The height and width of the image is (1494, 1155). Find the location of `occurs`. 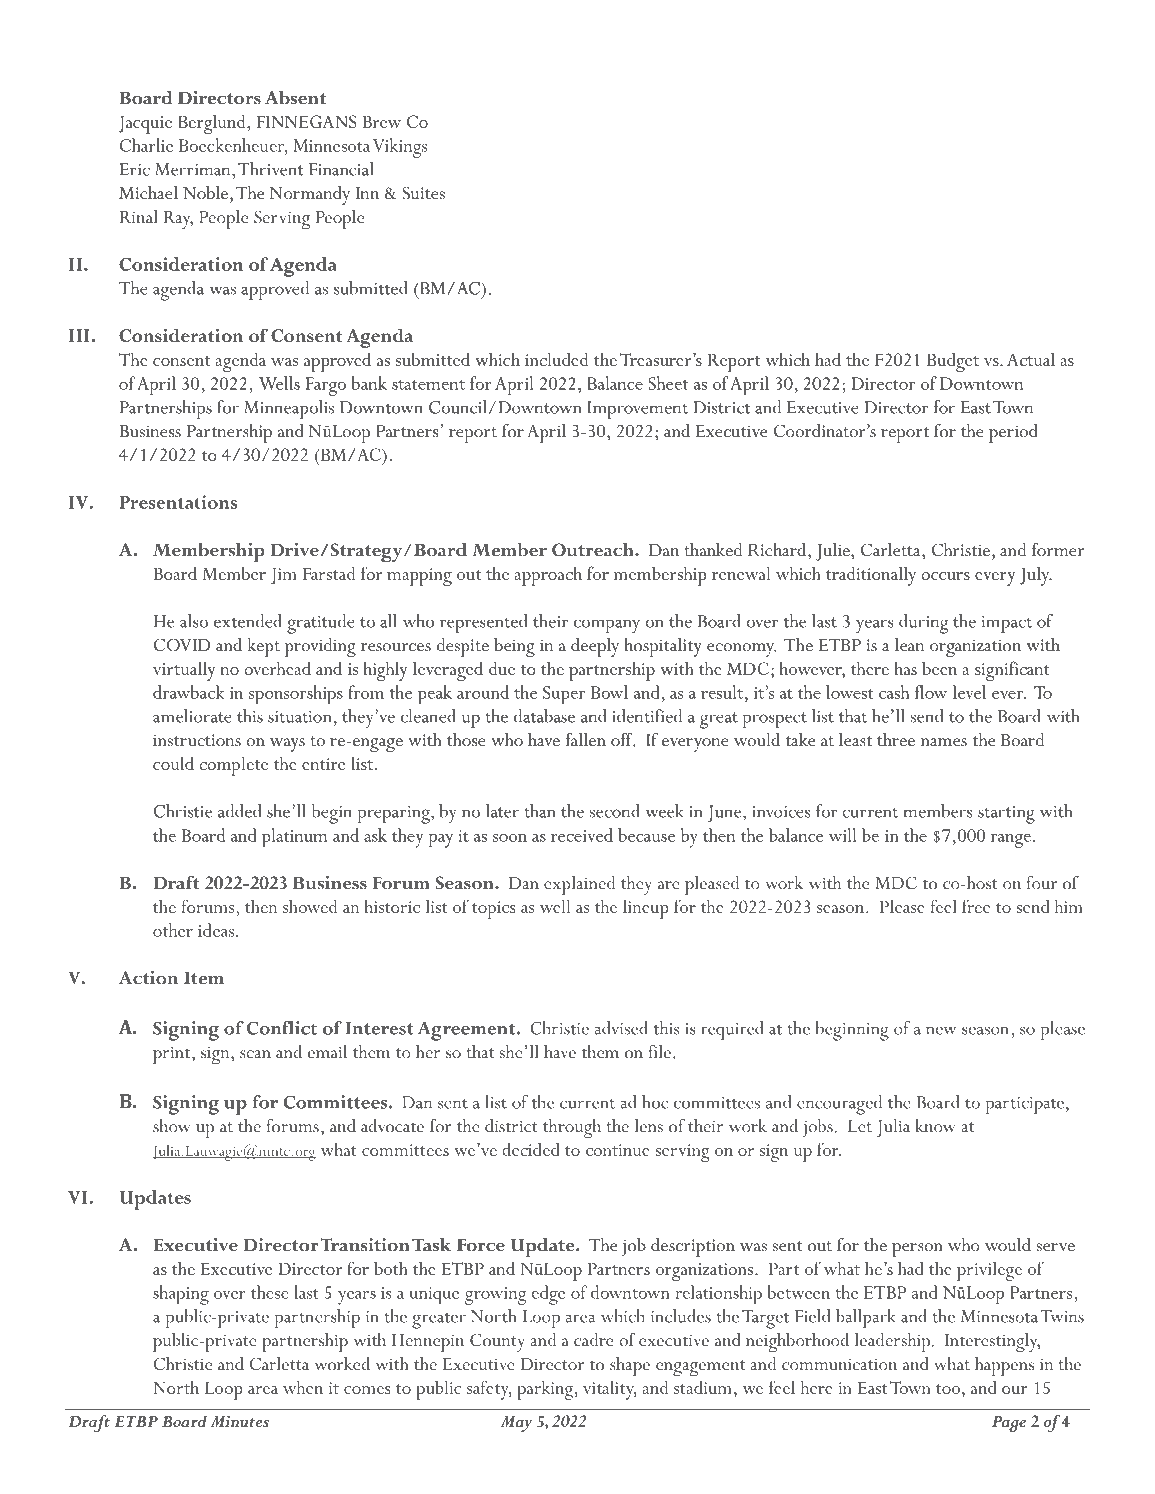

occurs is located at coordinates (945, 576).
